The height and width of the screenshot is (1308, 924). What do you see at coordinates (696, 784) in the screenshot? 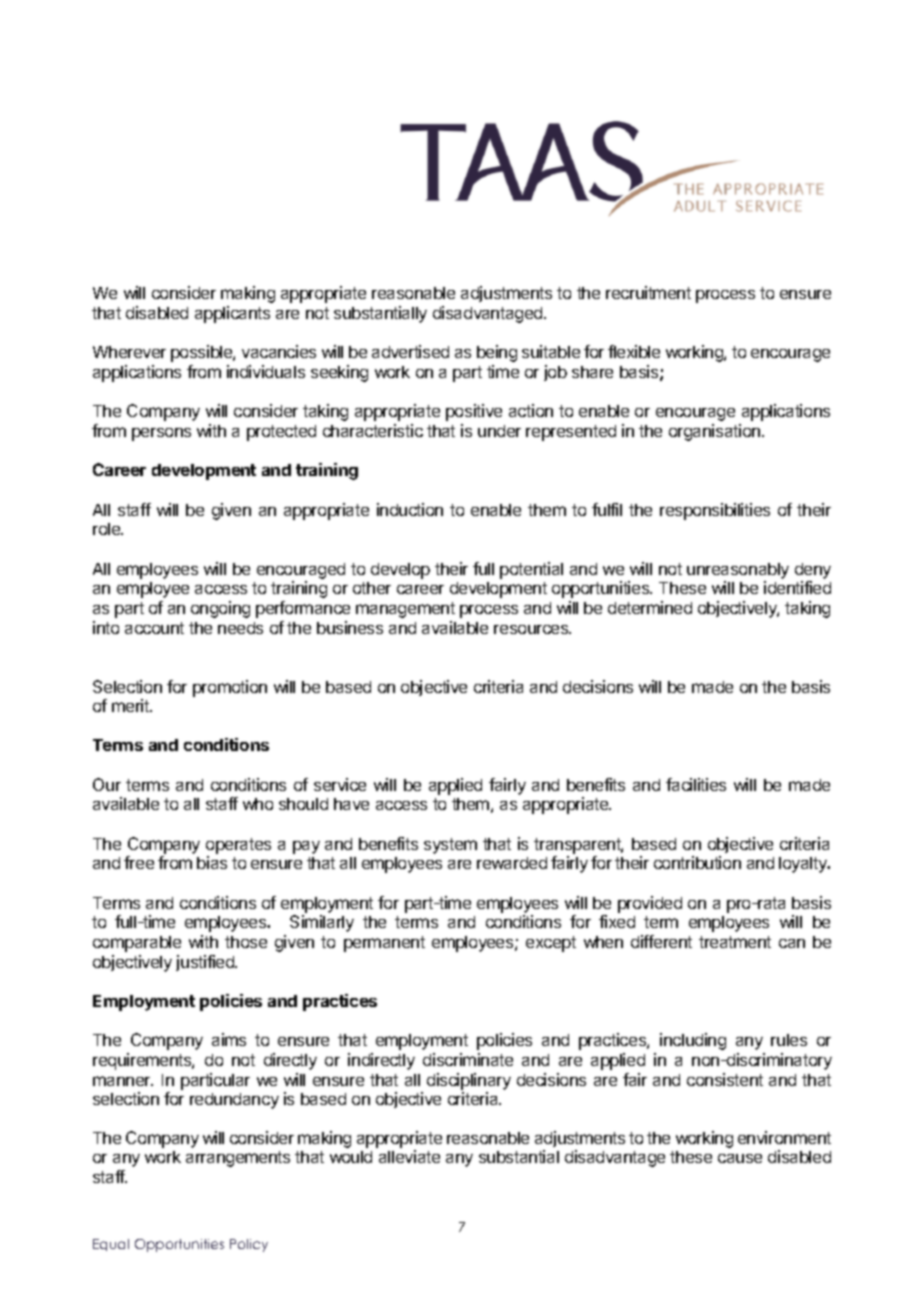
I see `facilities` at bounding box center [696, 784].
